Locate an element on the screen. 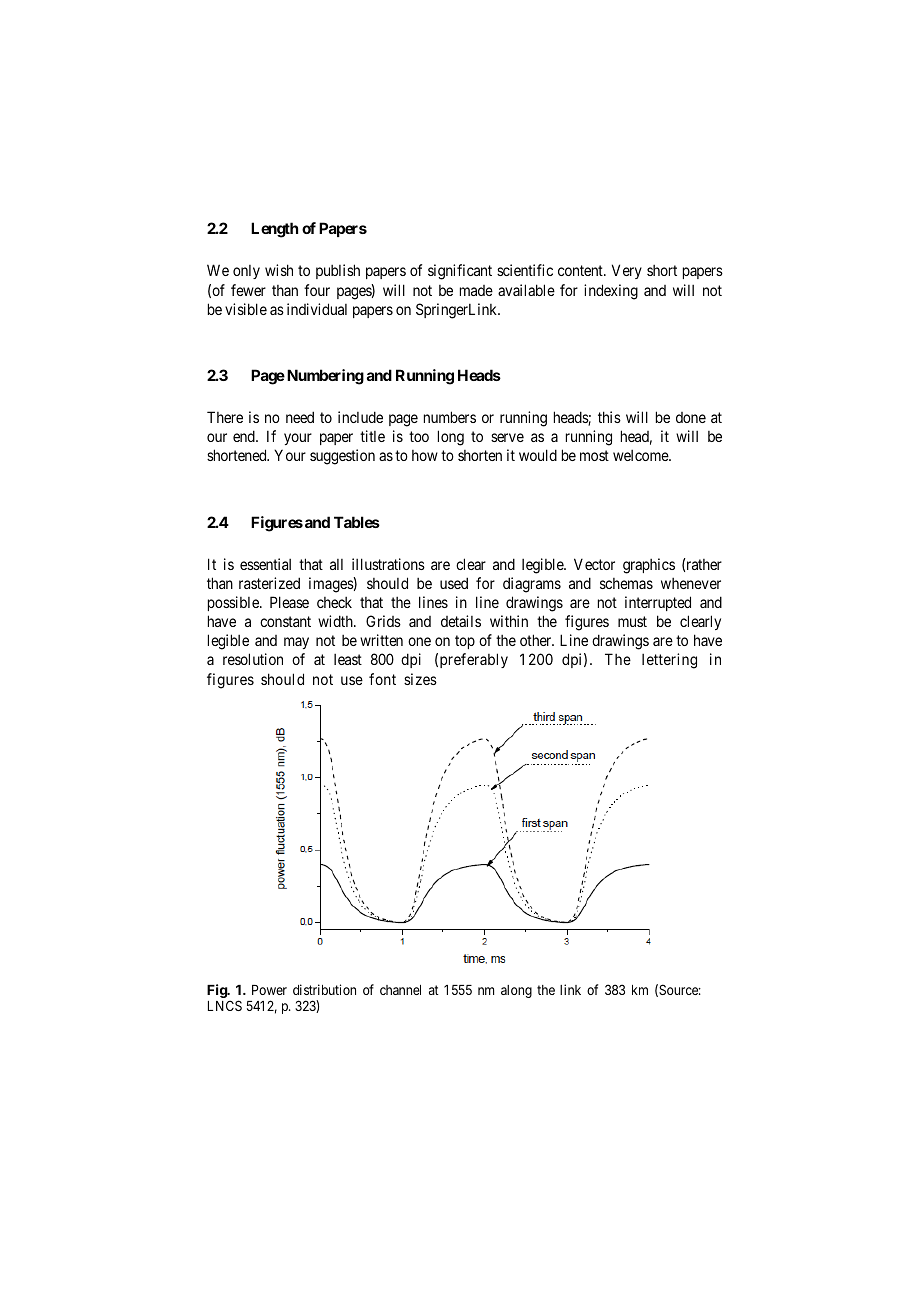  channel is located at coordinates (400, 990).
